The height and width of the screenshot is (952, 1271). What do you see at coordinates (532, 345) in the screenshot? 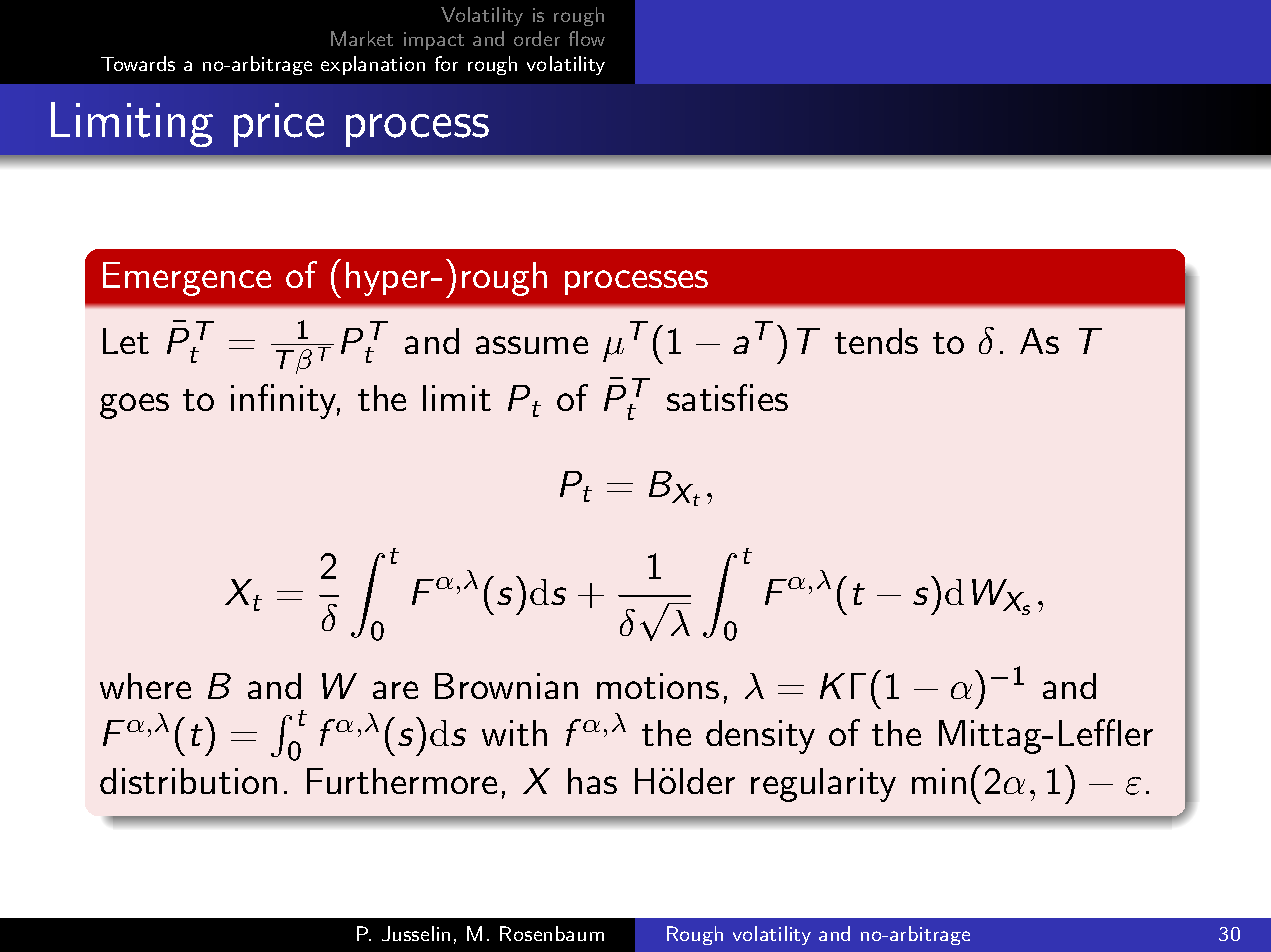
I see `assume` at bounding box center [532, 345].
